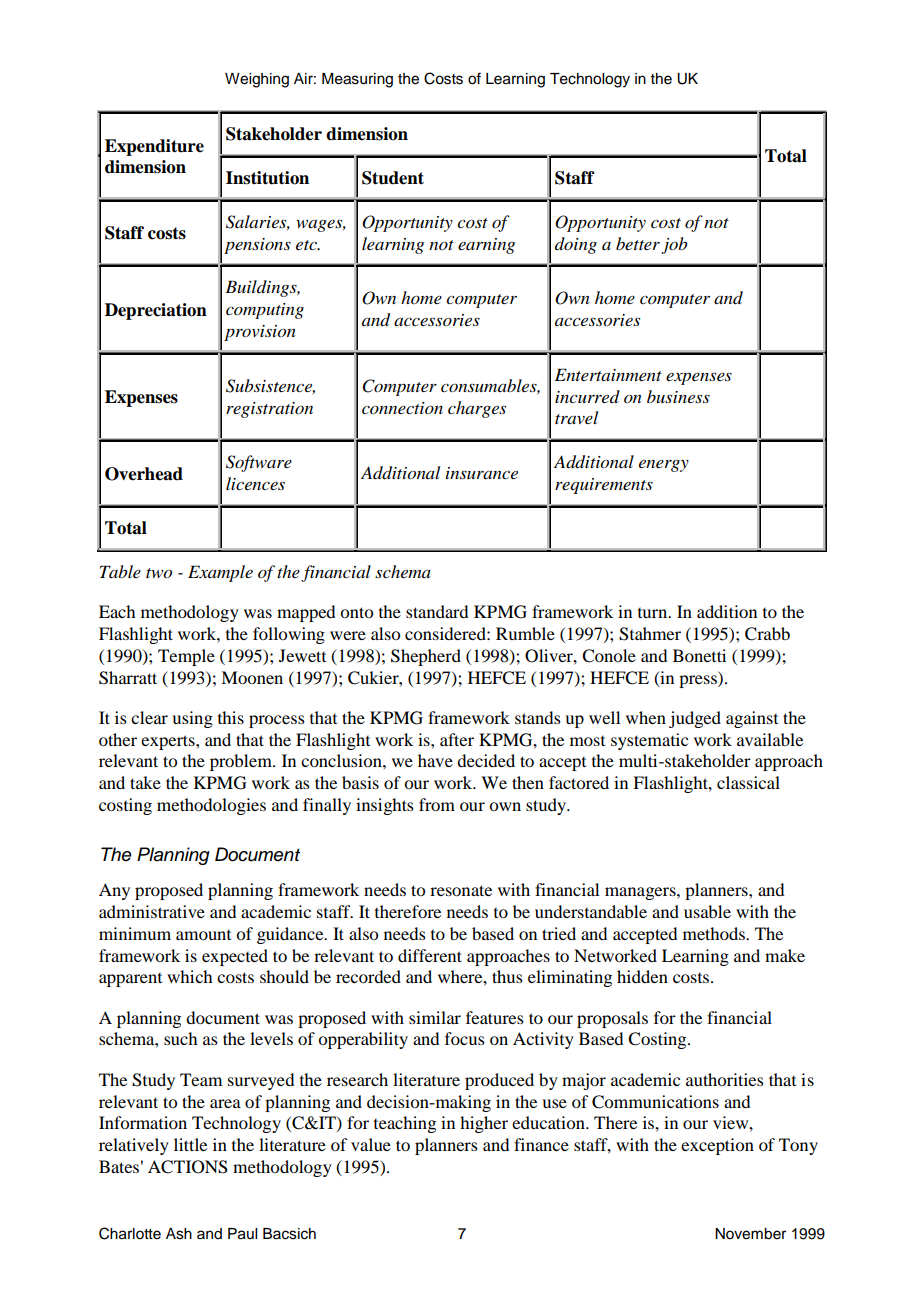 This document has height=1308, width=924. Describe the element at coordinates (154, 147) in the document. I see `Expenditure` at that location.
